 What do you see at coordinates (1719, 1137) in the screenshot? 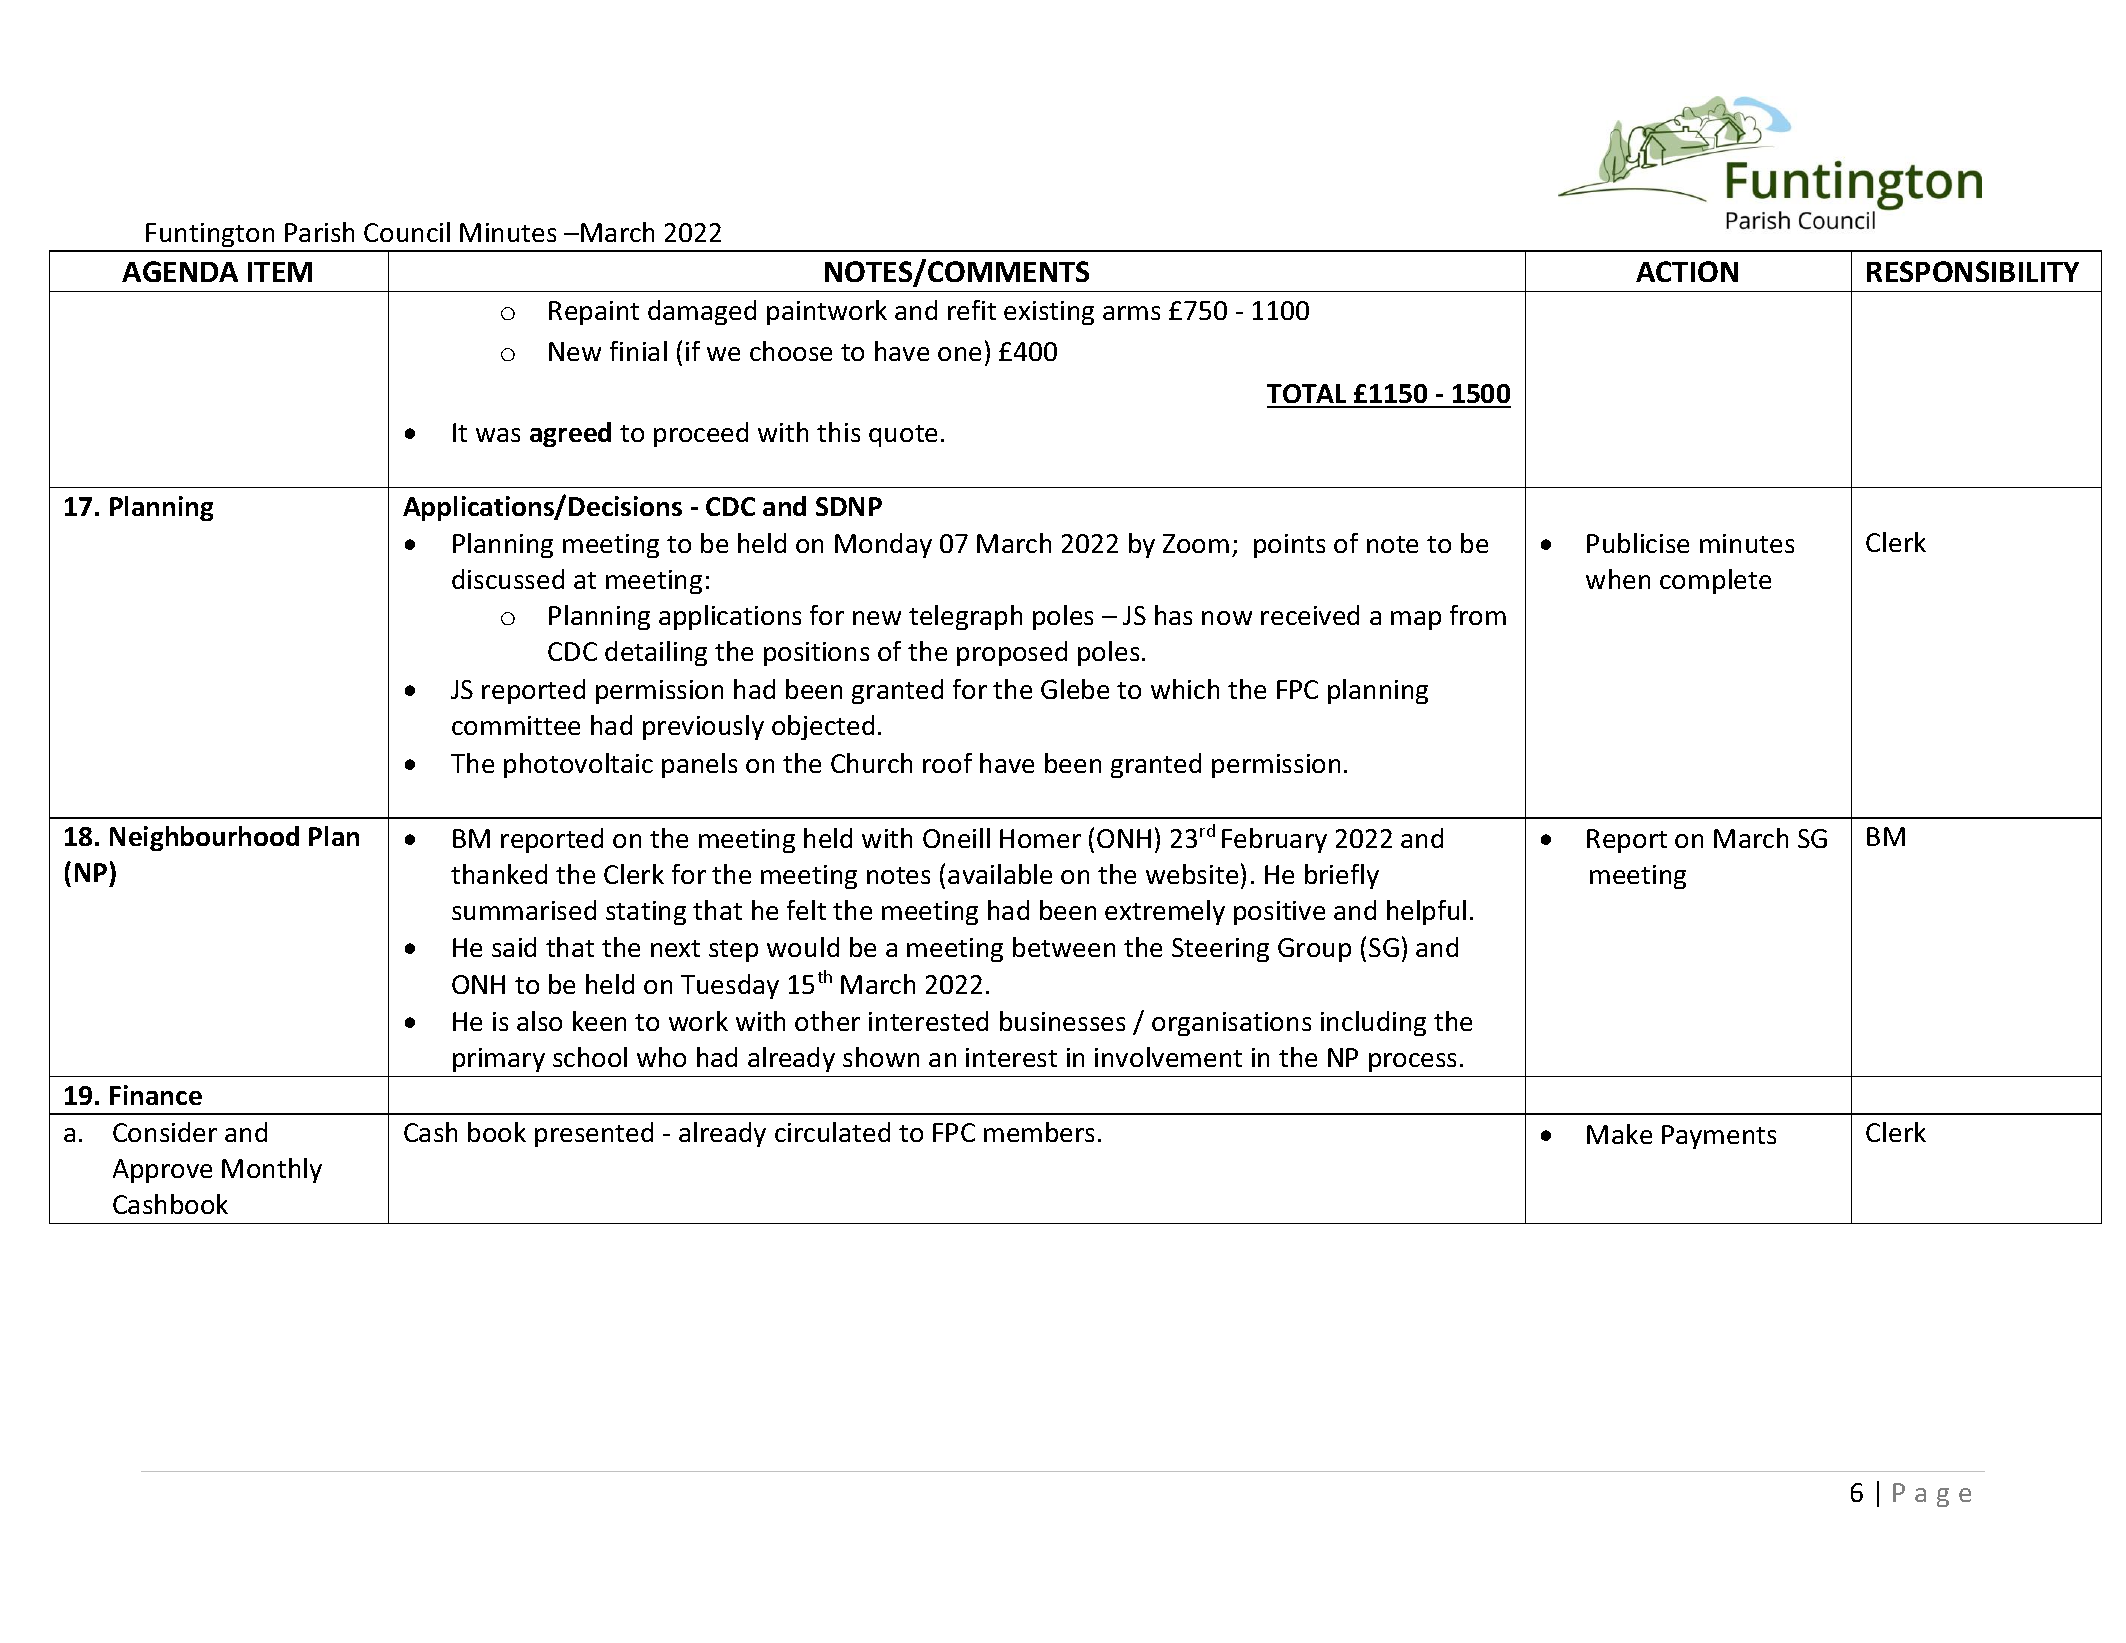
I see `Payments` at bounding box center [1719, 1137].
